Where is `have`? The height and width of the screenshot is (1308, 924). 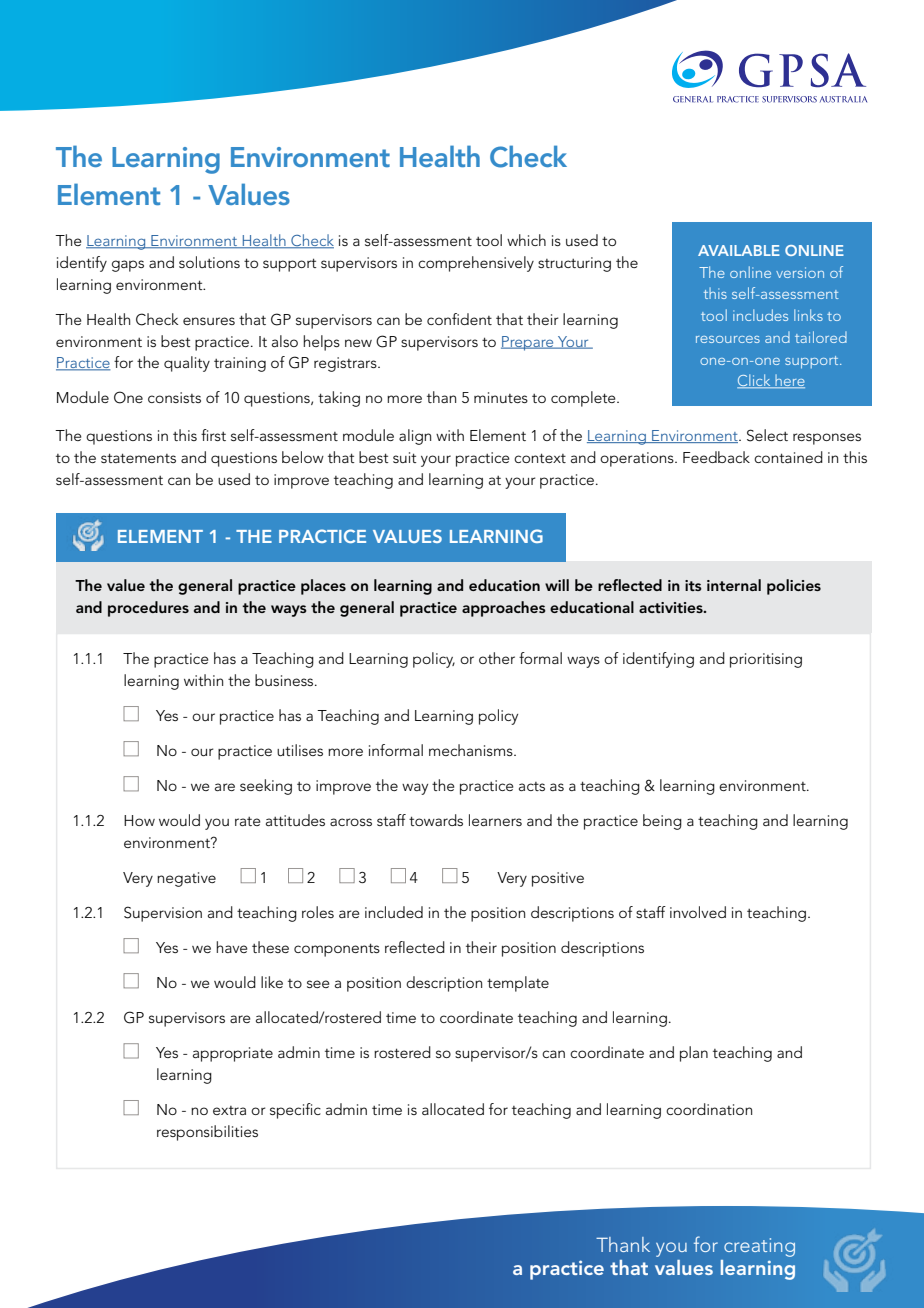
have is located at coordinates (232, 947).
